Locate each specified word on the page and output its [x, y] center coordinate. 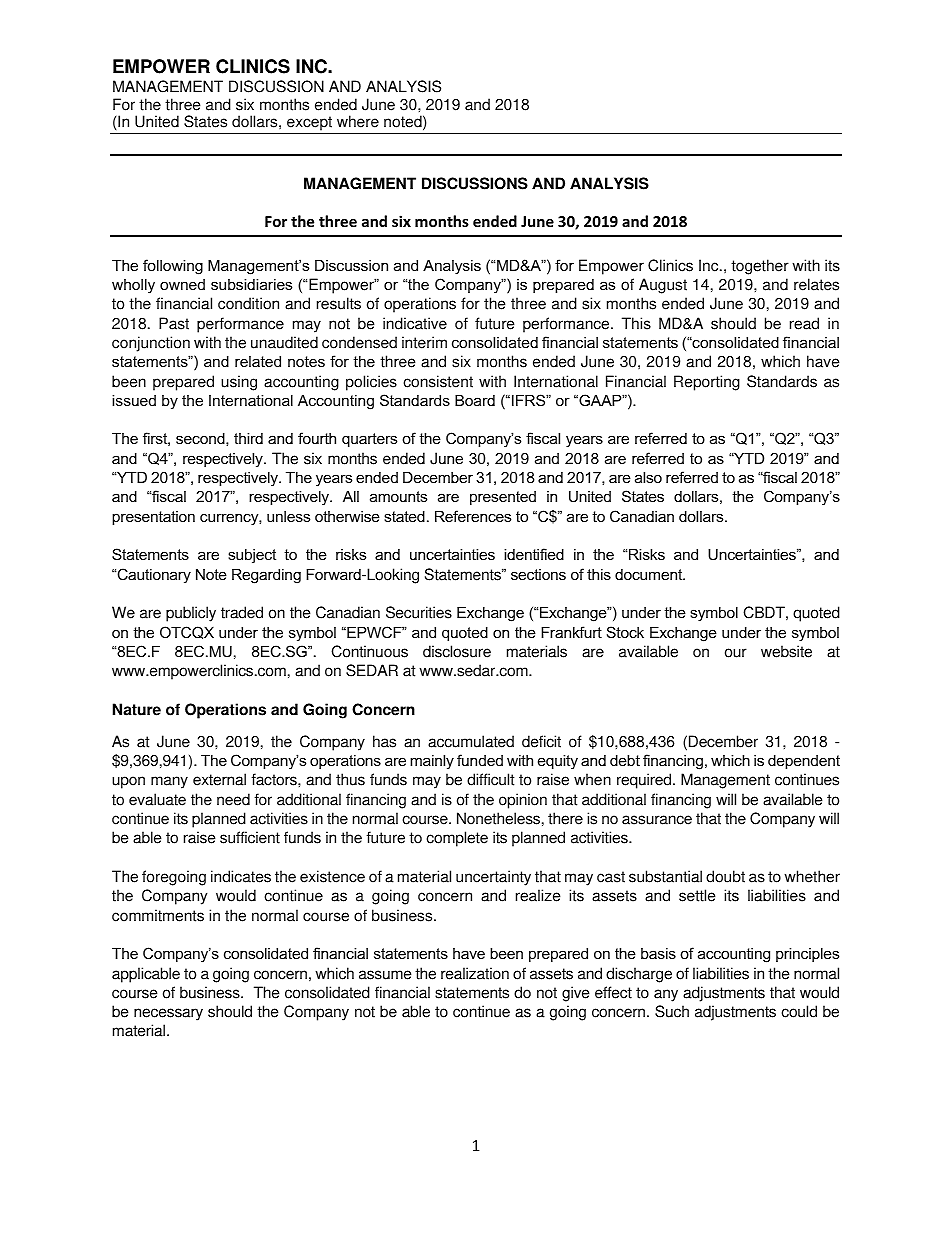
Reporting [707, 383]
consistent [438, 381]
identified [534, 554]
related [258, 361]
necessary [168, 1014]
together [760, 267]
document [650, 574]
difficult [490, 779]
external [219, 779]
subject [252, 556]
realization [475, 973]
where [358, 121]
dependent [804, 762]
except [310, 125]
